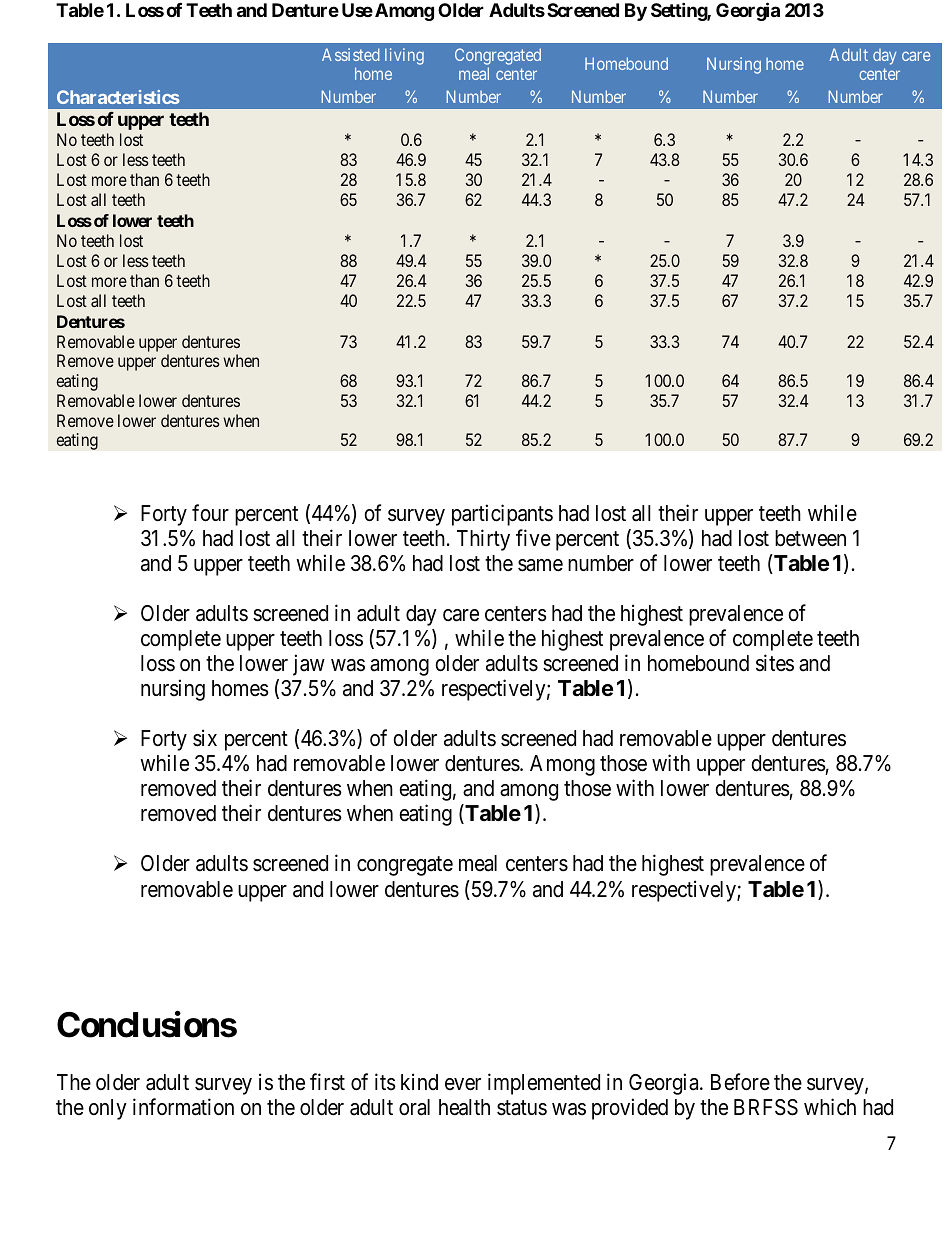 The height and width of the screenshot is (1233, 952). What do you see at coordinates (351, 54) in the screenshot?
I see `Assisted` at bounding box center [351, 54].
